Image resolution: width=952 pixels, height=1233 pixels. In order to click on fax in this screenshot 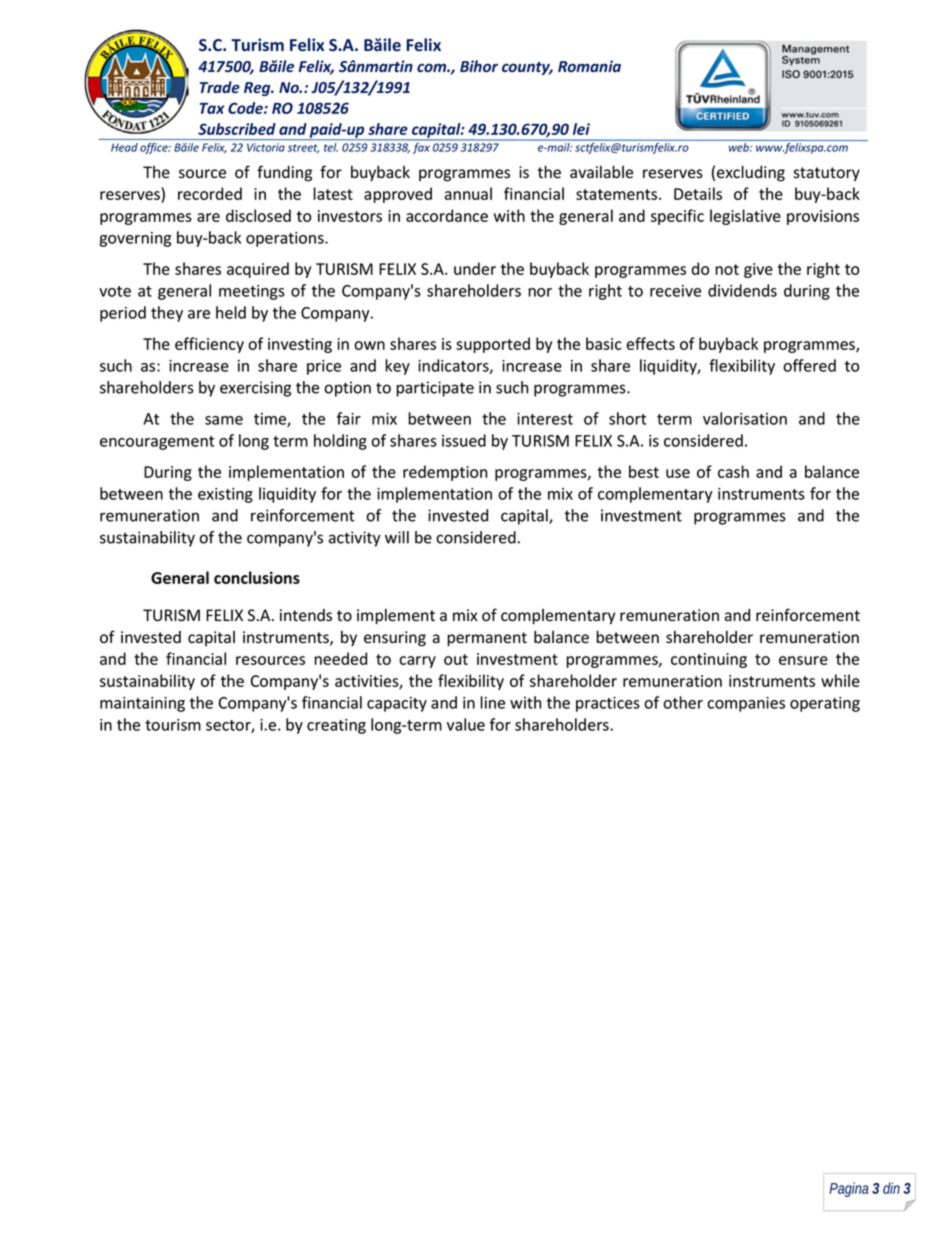, I will do `click(421, 147)`.
